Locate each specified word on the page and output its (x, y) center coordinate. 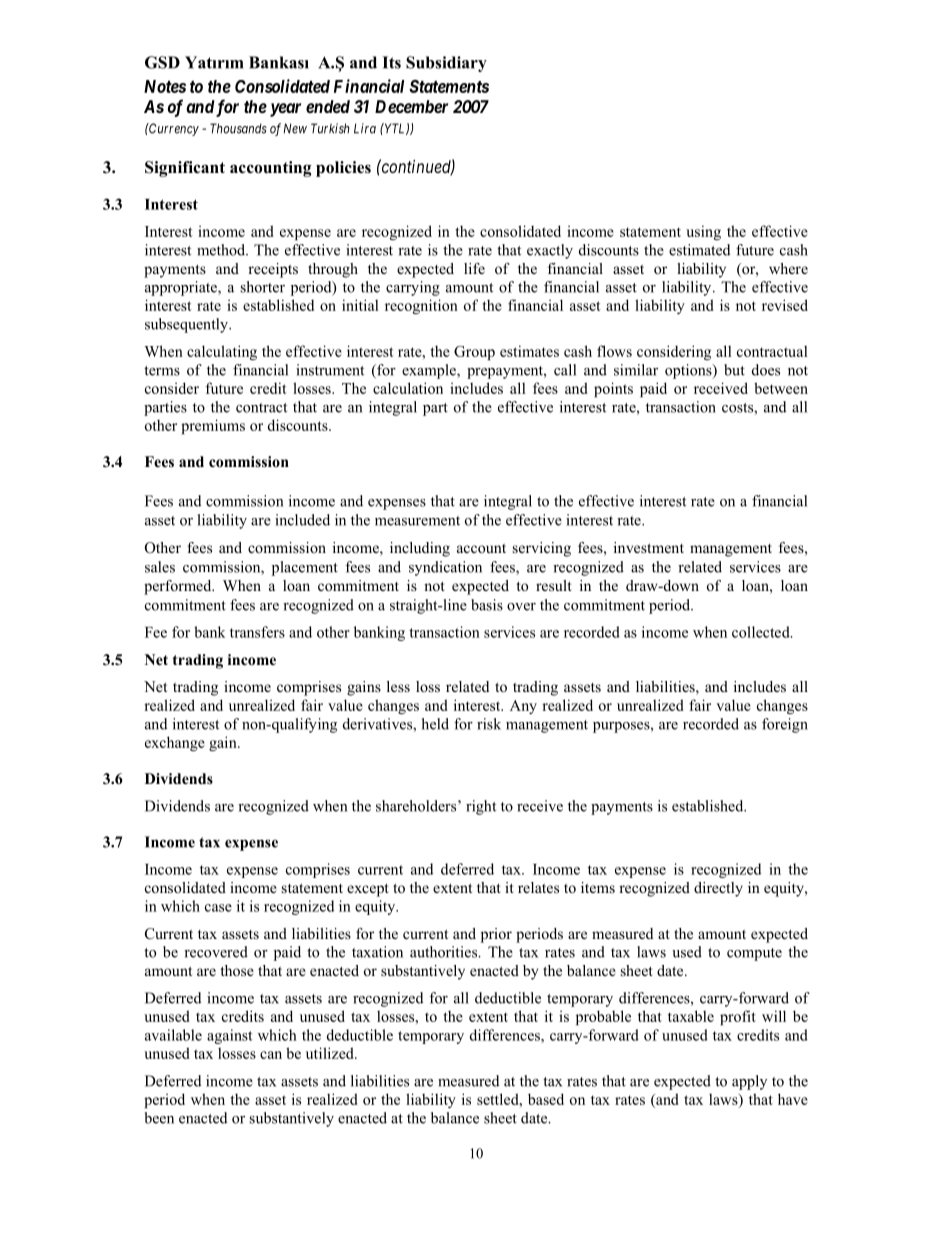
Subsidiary (446, 64)
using (703, 232)
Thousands (238, 128)
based (546, 1099)
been (159, 1118)
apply (749, 1082)
